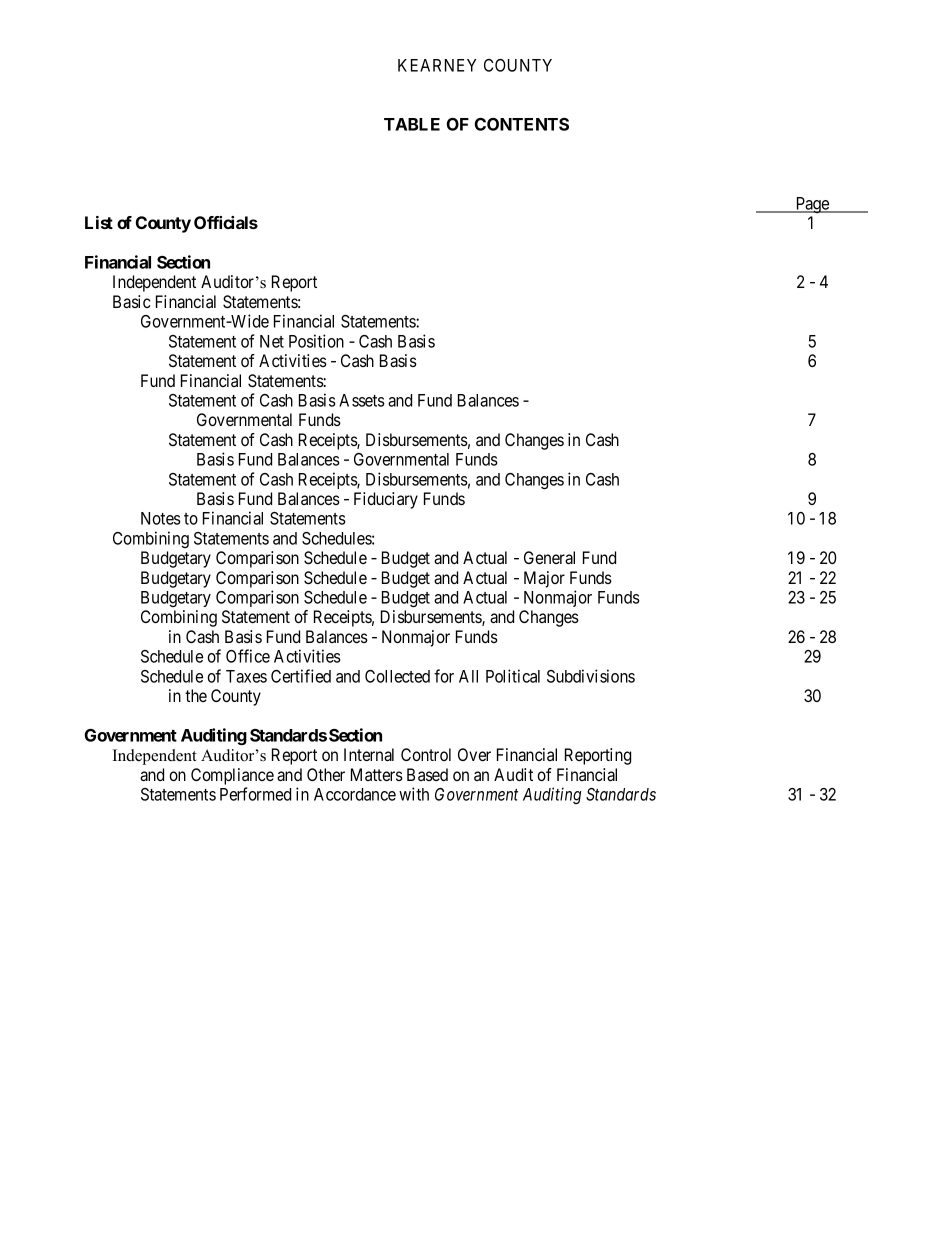 The height and width of the page is (1233, 952). I want to click on TABLE, so click(412, 124).
